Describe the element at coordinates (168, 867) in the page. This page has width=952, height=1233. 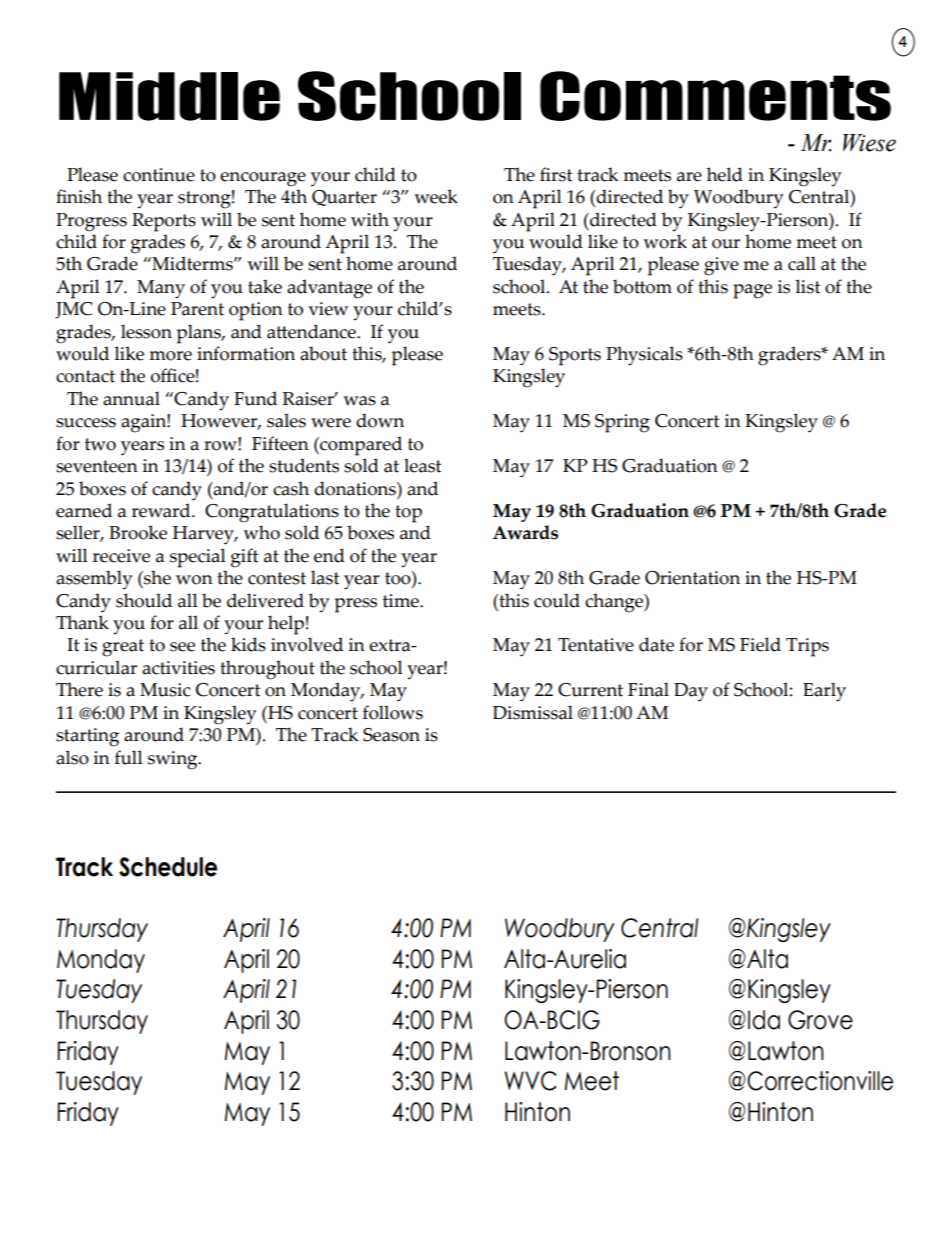
I see `Schedule` at that location.
